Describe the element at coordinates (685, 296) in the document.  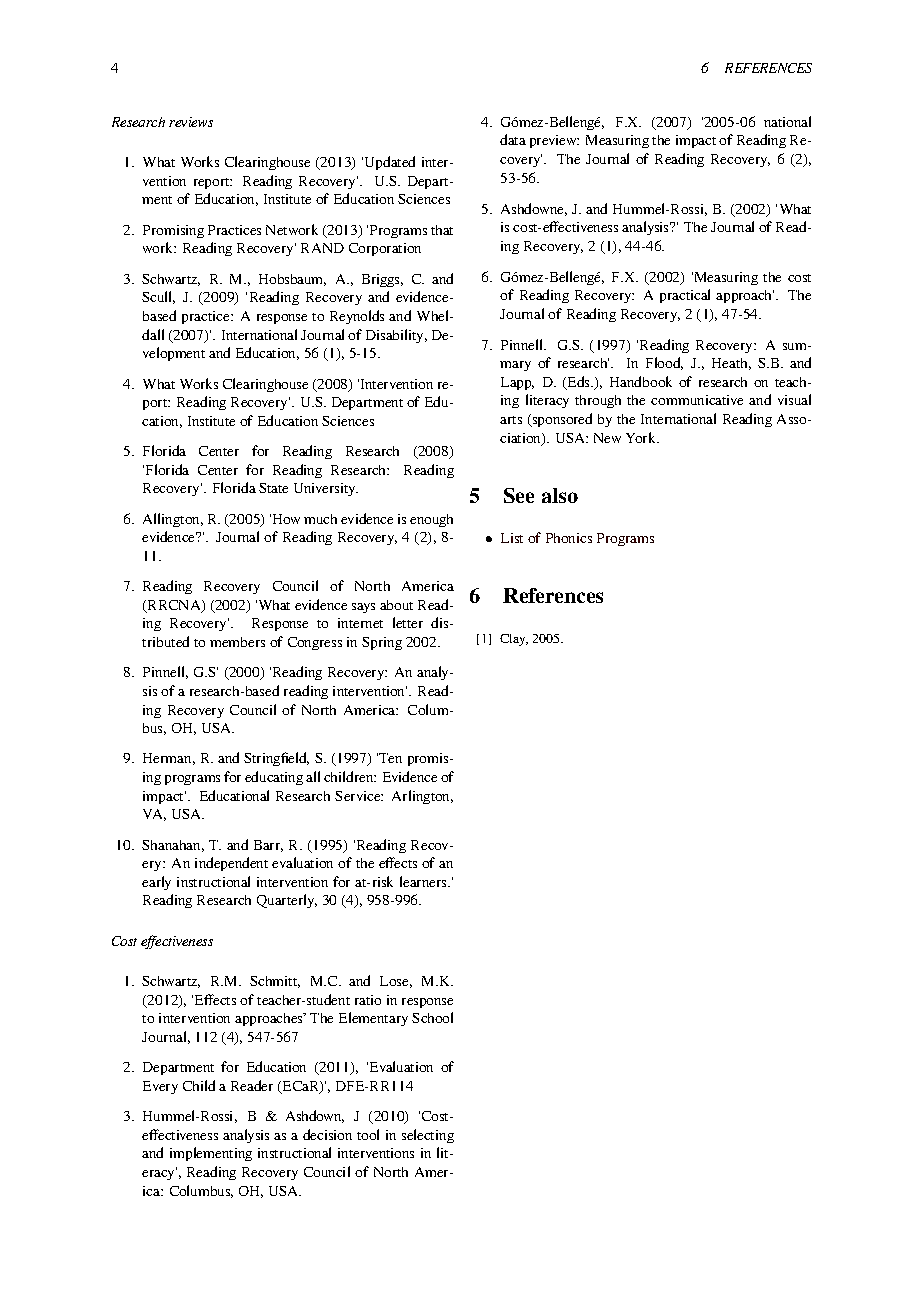
I see `practical` at that location.
